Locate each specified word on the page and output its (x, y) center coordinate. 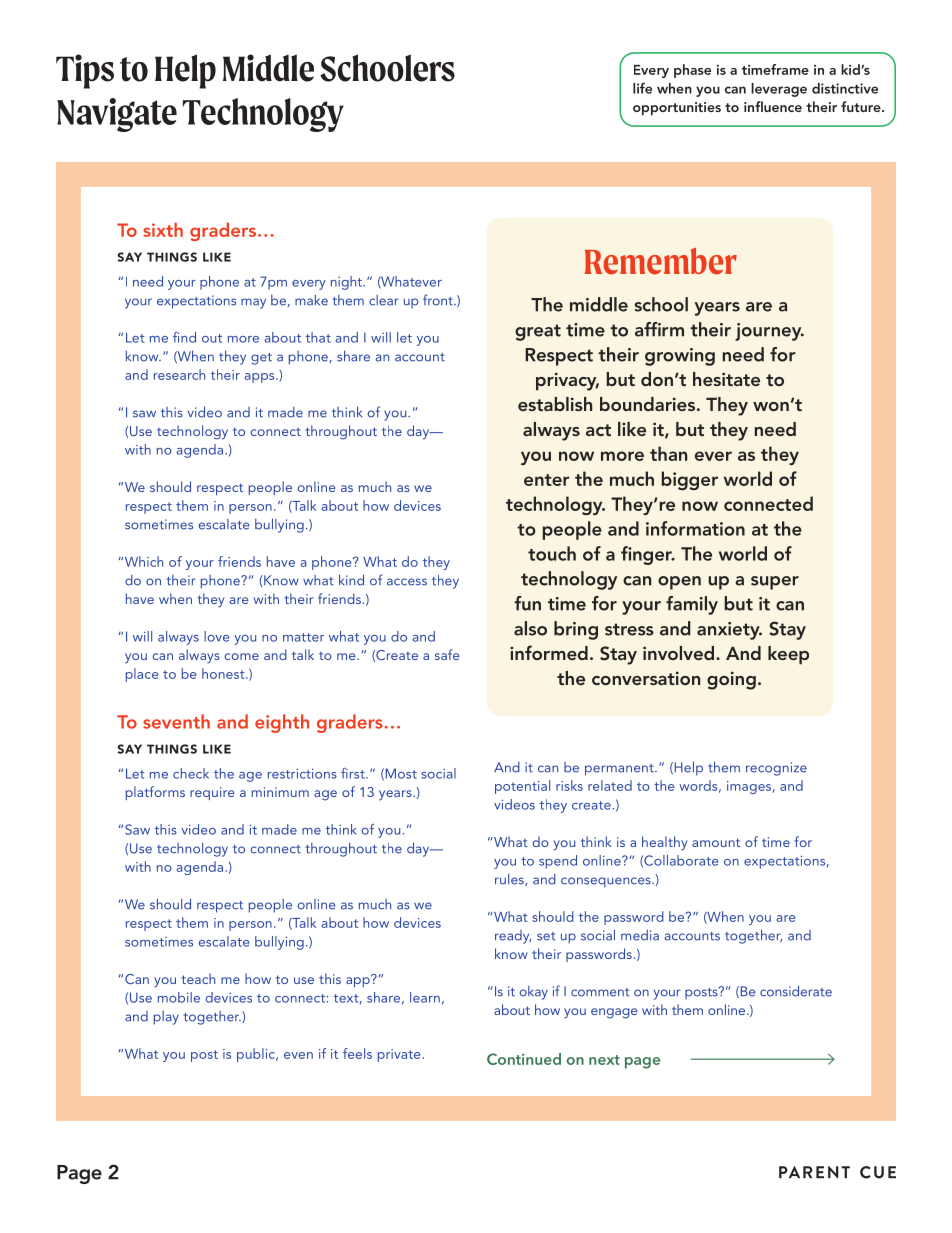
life (642, 88)
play (166, 1018)
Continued (524, 1059)
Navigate (117, 115)
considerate (796, 991)
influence (773, 106)
